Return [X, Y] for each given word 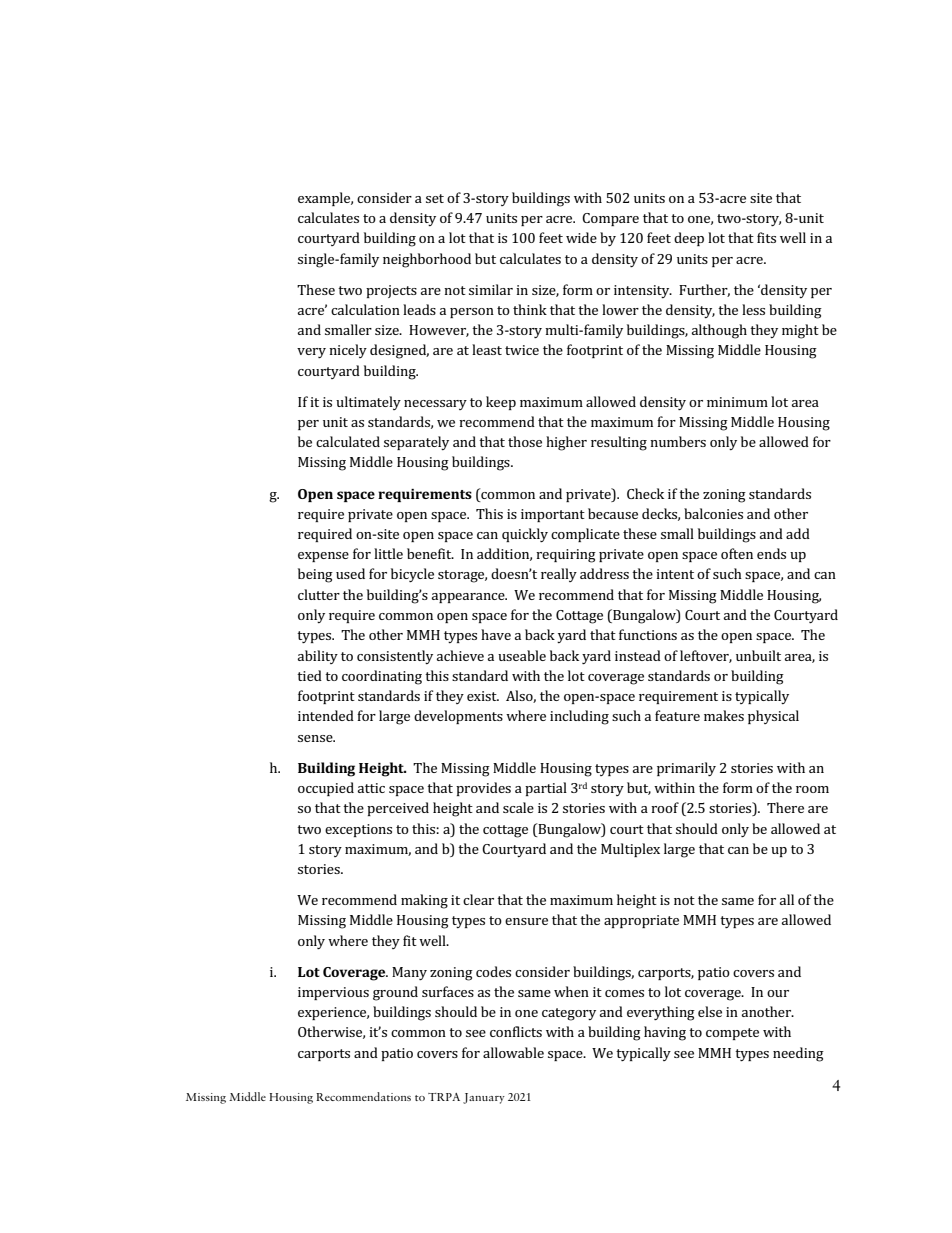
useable [522, 655]
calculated [348, 441]
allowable [513, 1052]
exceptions [358, 830]
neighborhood [427, 260]
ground [395, 993]
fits [766, 237]
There [785, 807]
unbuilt [758, 655]
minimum [737, 402]
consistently [395, 657]
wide [581, 237]
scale [518, 807]
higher [566, 443]
